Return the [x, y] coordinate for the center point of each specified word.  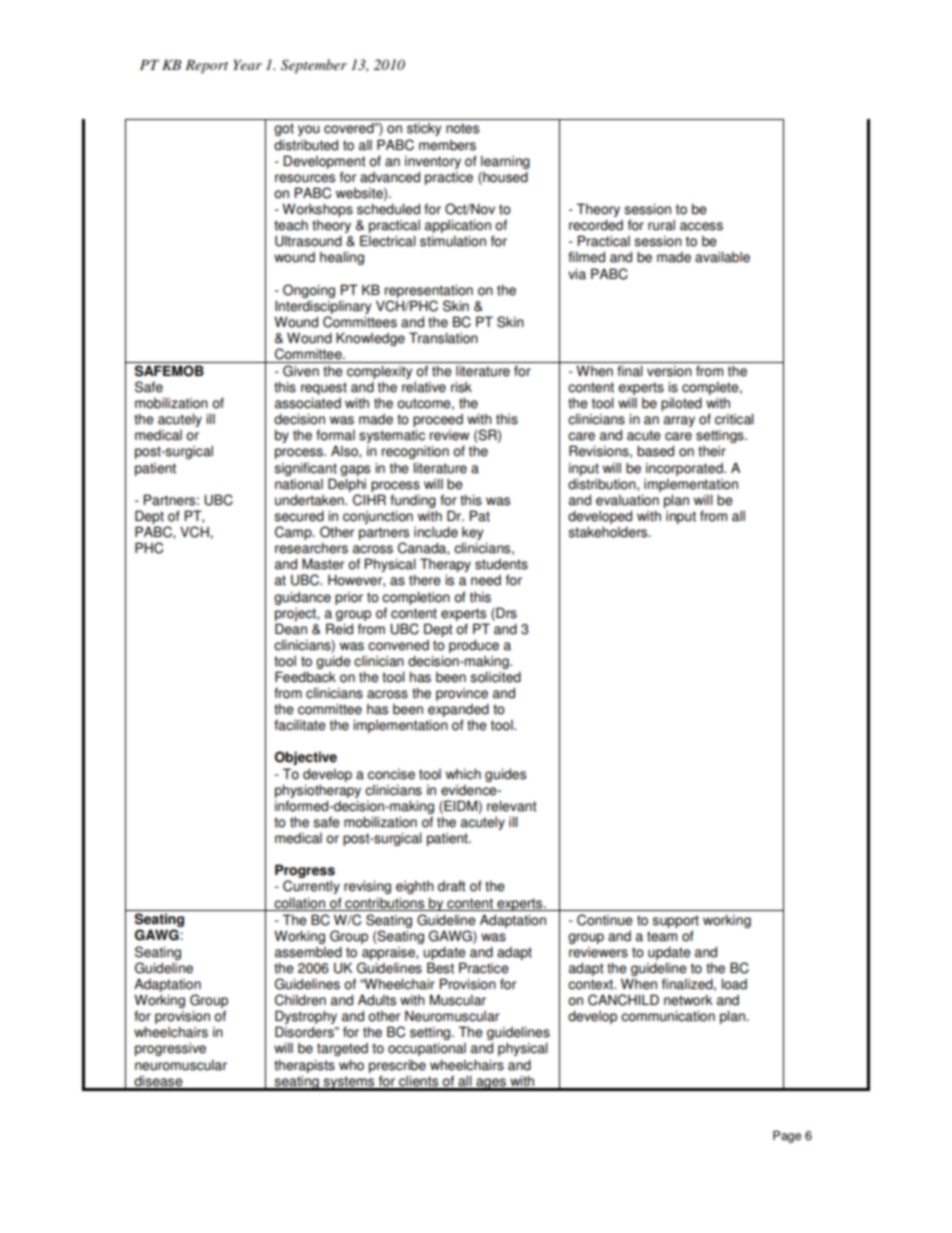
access [701, 226]
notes [462, 128]
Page [787, 1137]
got [284, 129]
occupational [427, 1049]
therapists [304, 1066]
